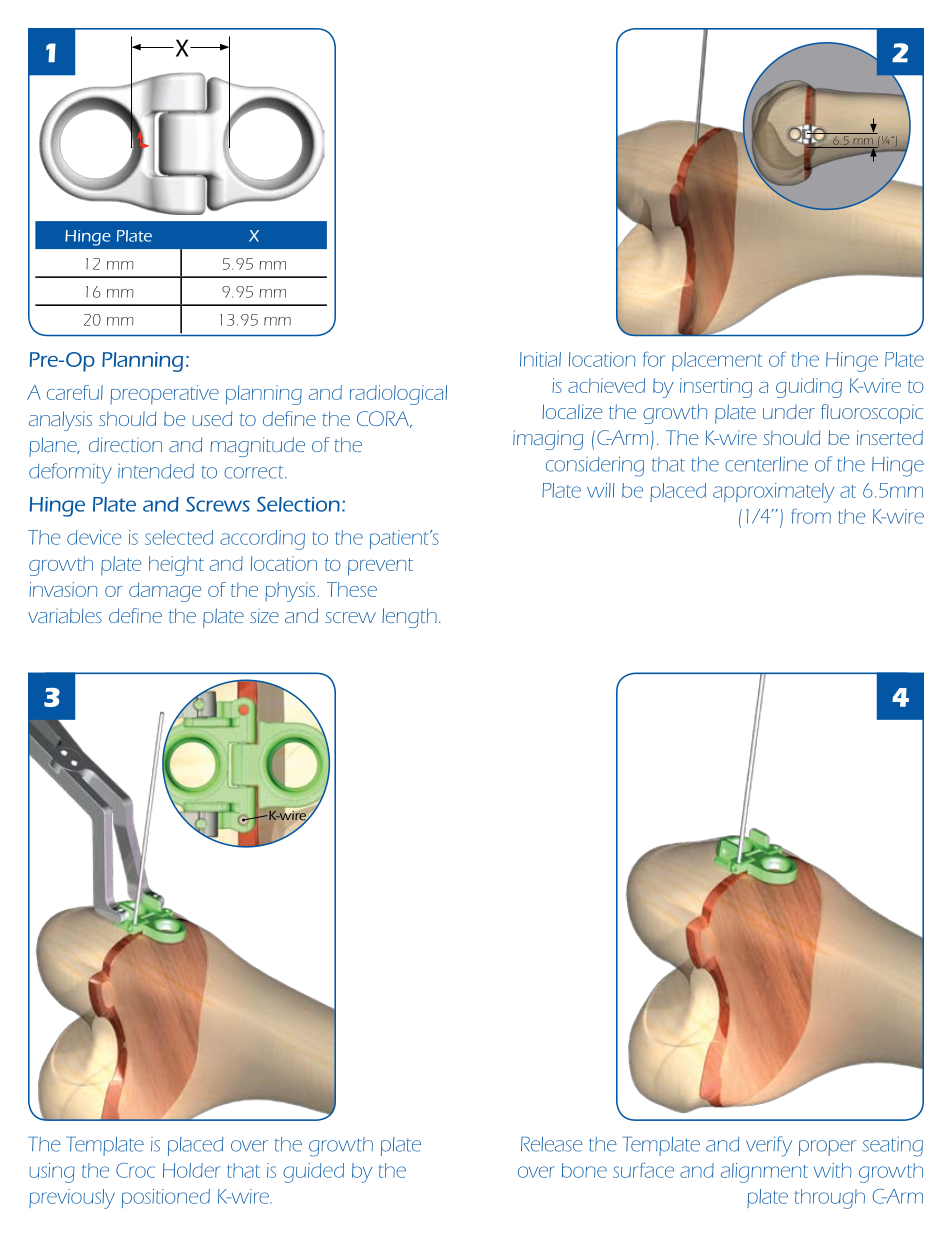 The width and height of the image is (952, 1233). I want to click on radiological, so click(398, 395).
